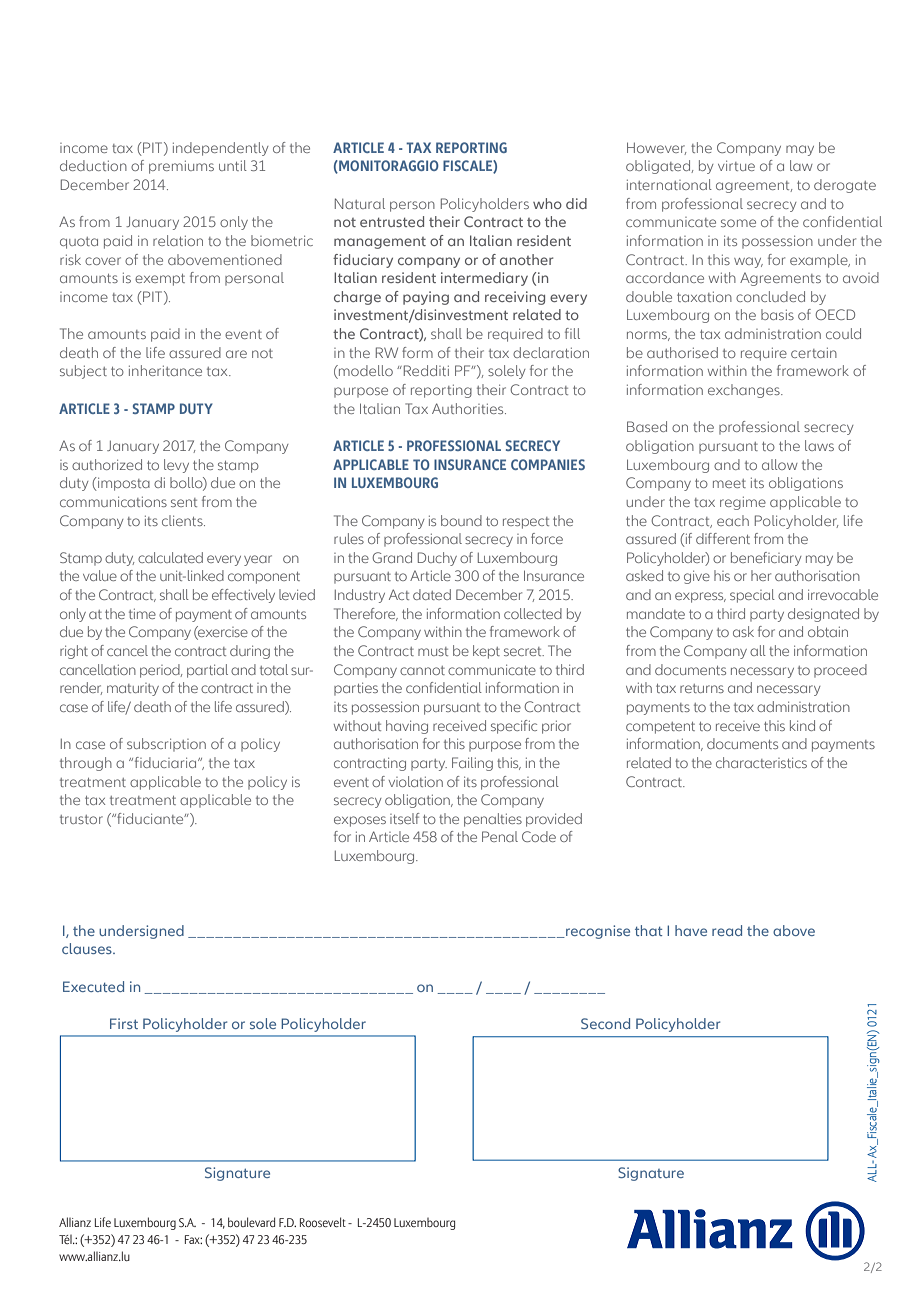  I want to click on virtue, so click(736, 165).
